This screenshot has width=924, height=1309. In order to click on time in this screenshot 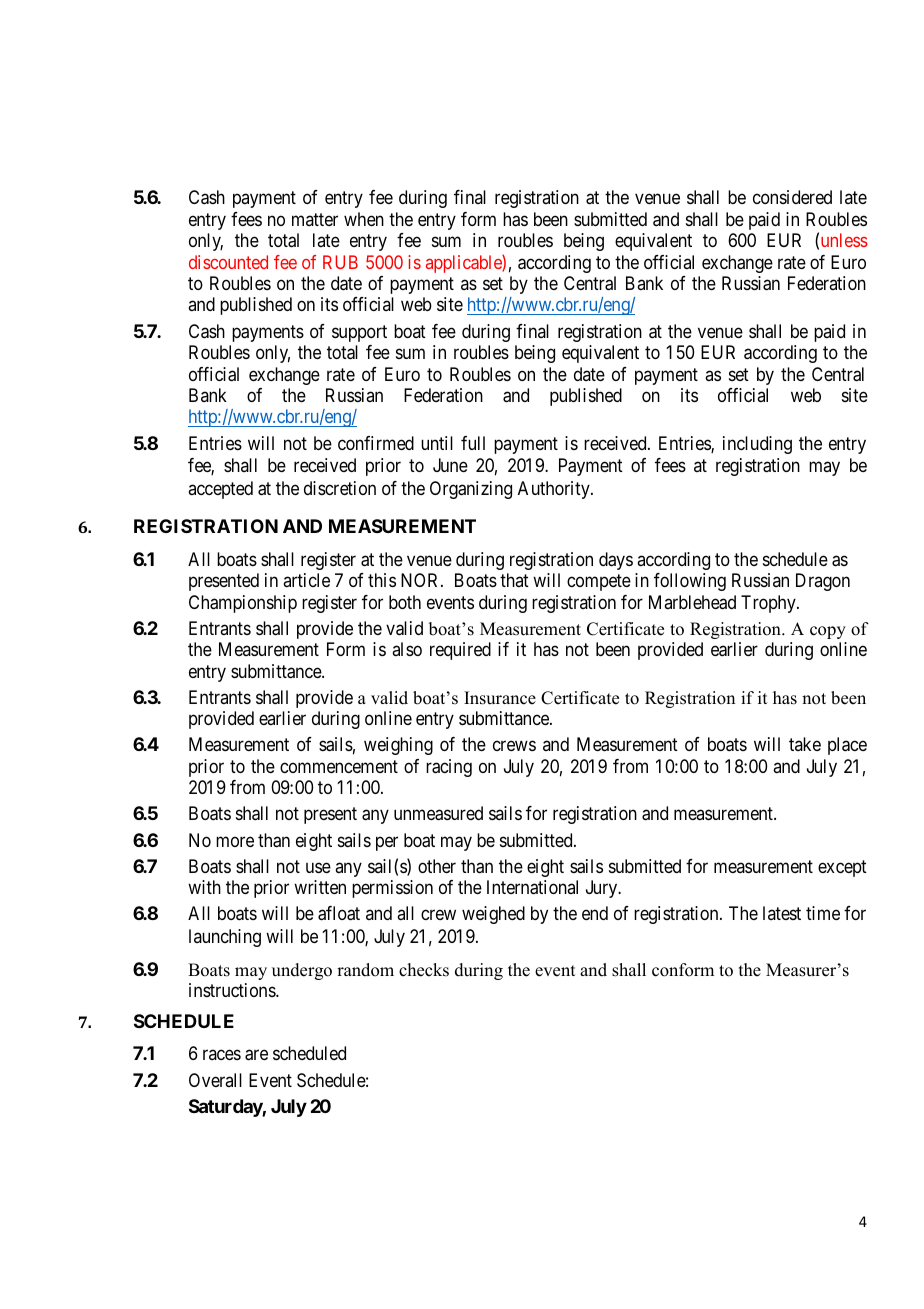, I will do `click(823, 913)`.
